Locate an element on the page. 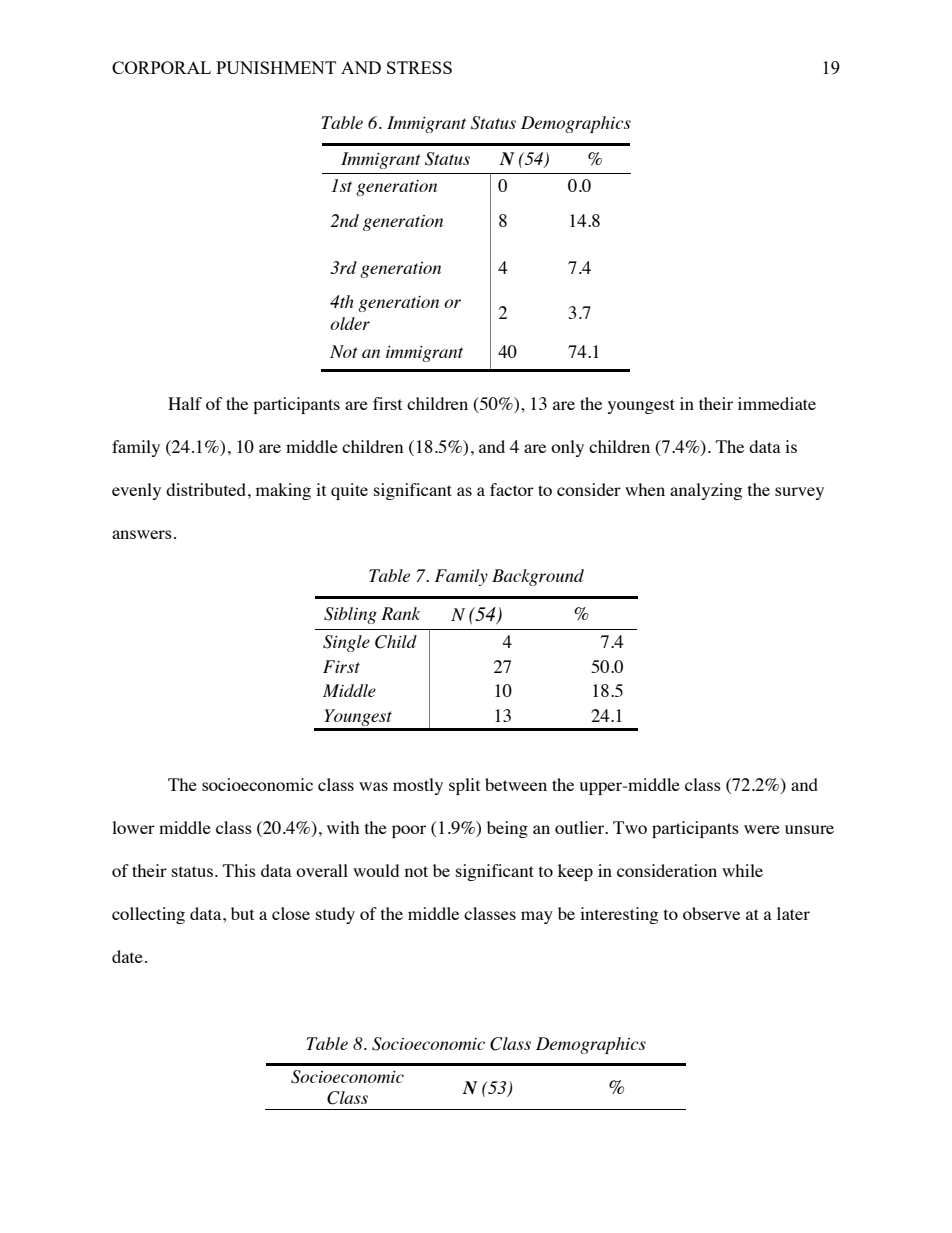  collecting is located at coordinates (148, 915).
